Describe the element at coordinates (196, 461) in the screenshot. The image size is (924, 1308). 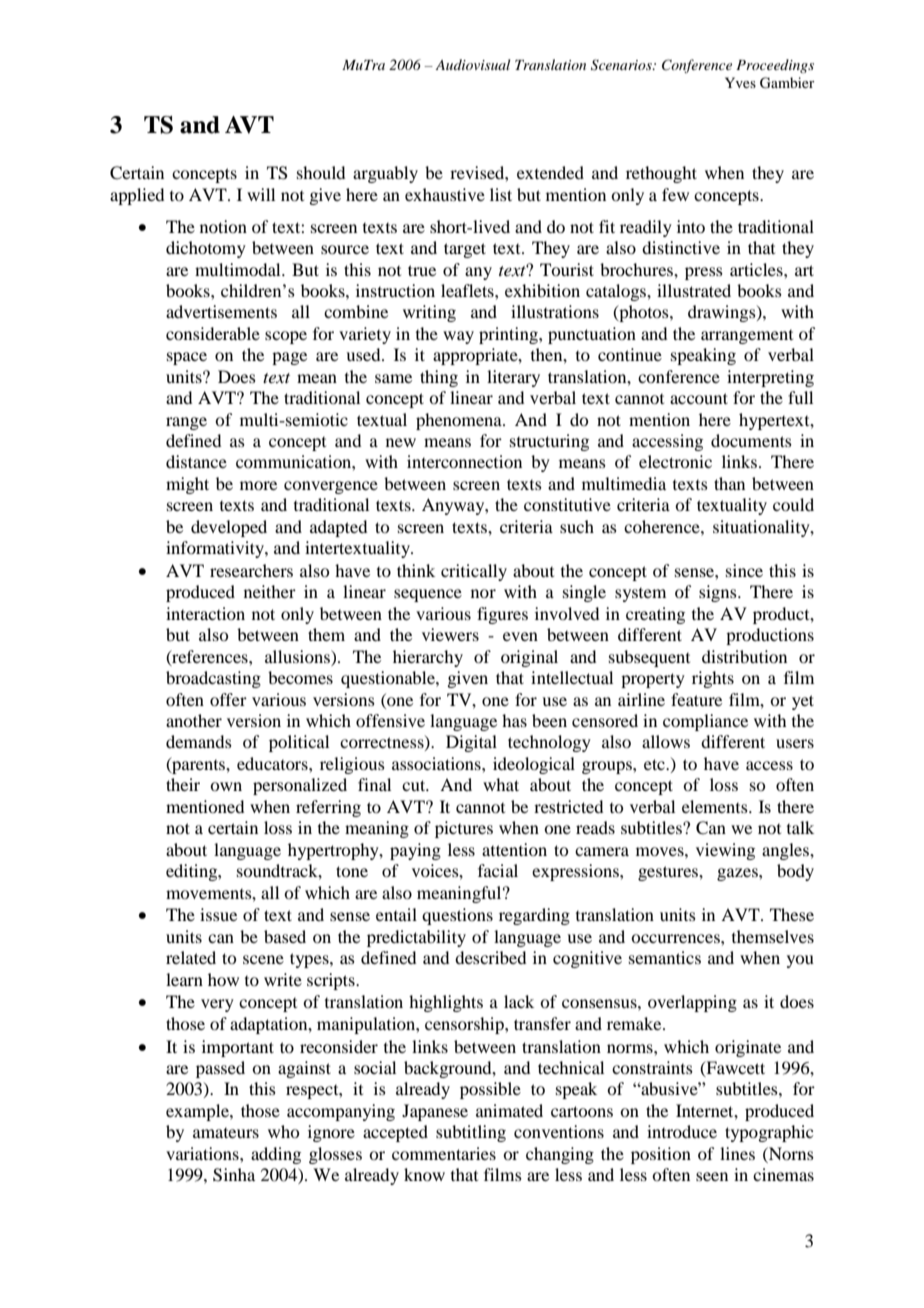
I see `distance` at that location.
